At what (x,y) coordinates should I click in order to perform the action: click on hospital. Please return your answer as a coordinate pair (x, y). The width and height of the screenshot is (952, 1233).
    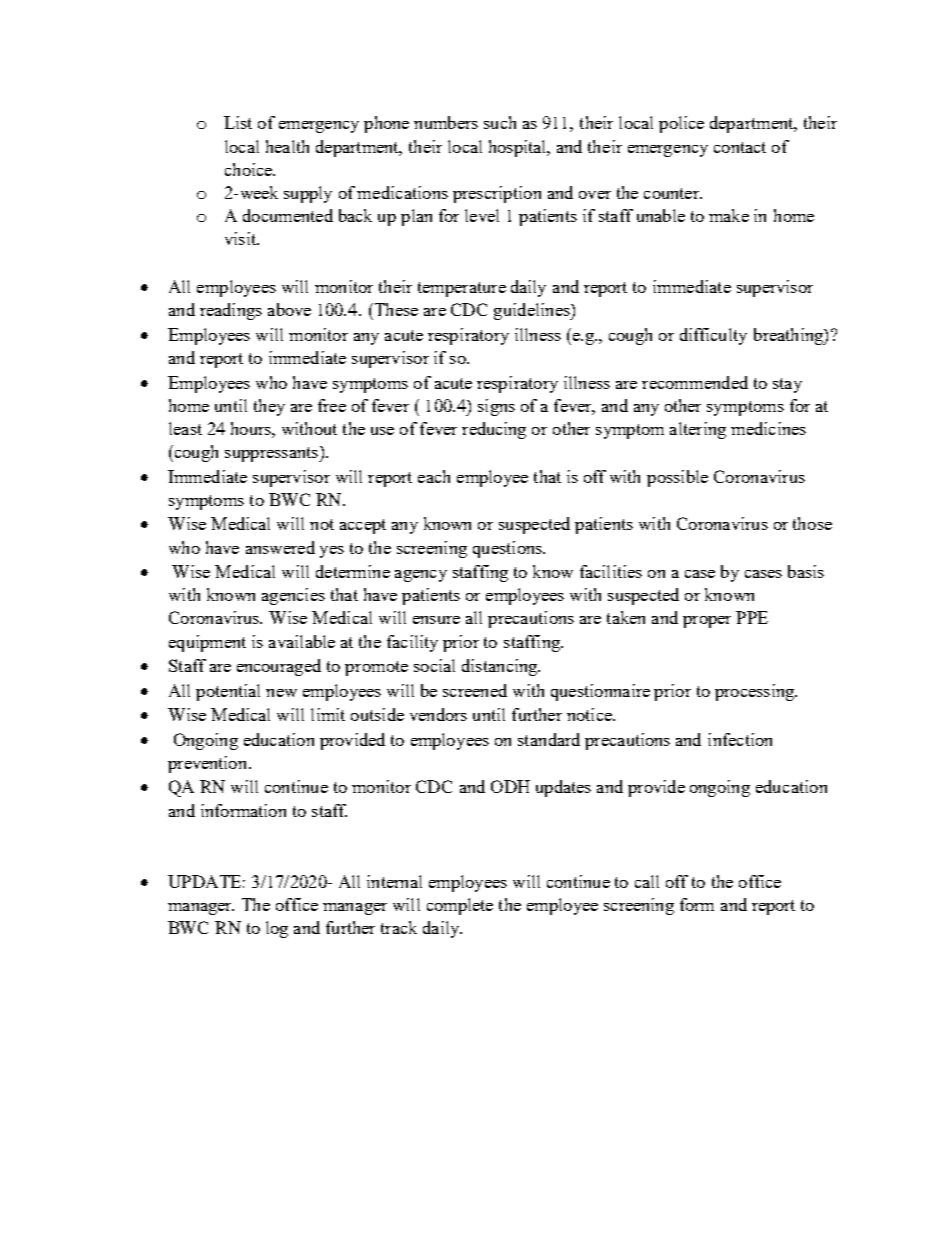
    Looking at the image, I should click on (519, 148).
